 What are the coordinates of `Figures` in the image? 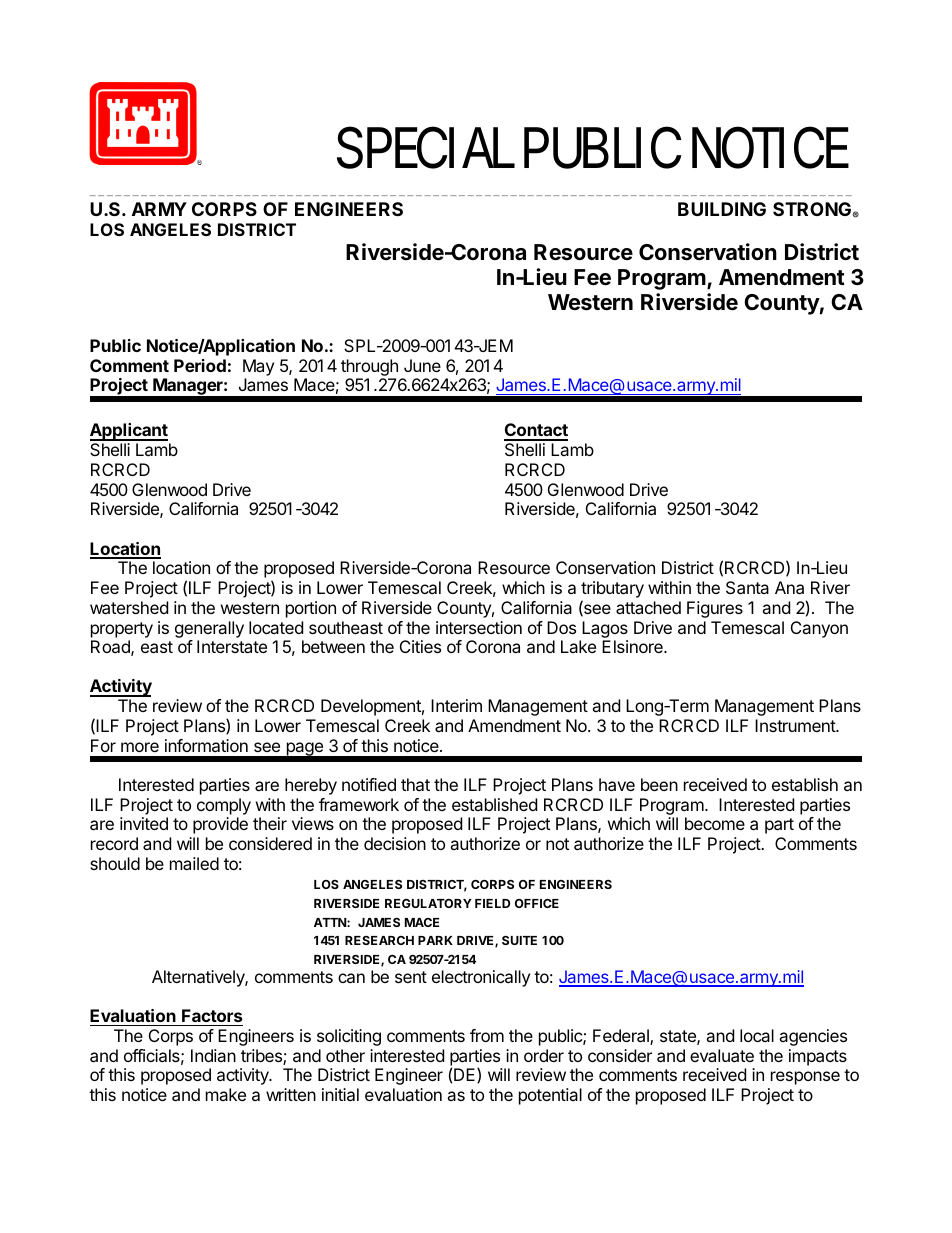 It's located at (715, 609).
